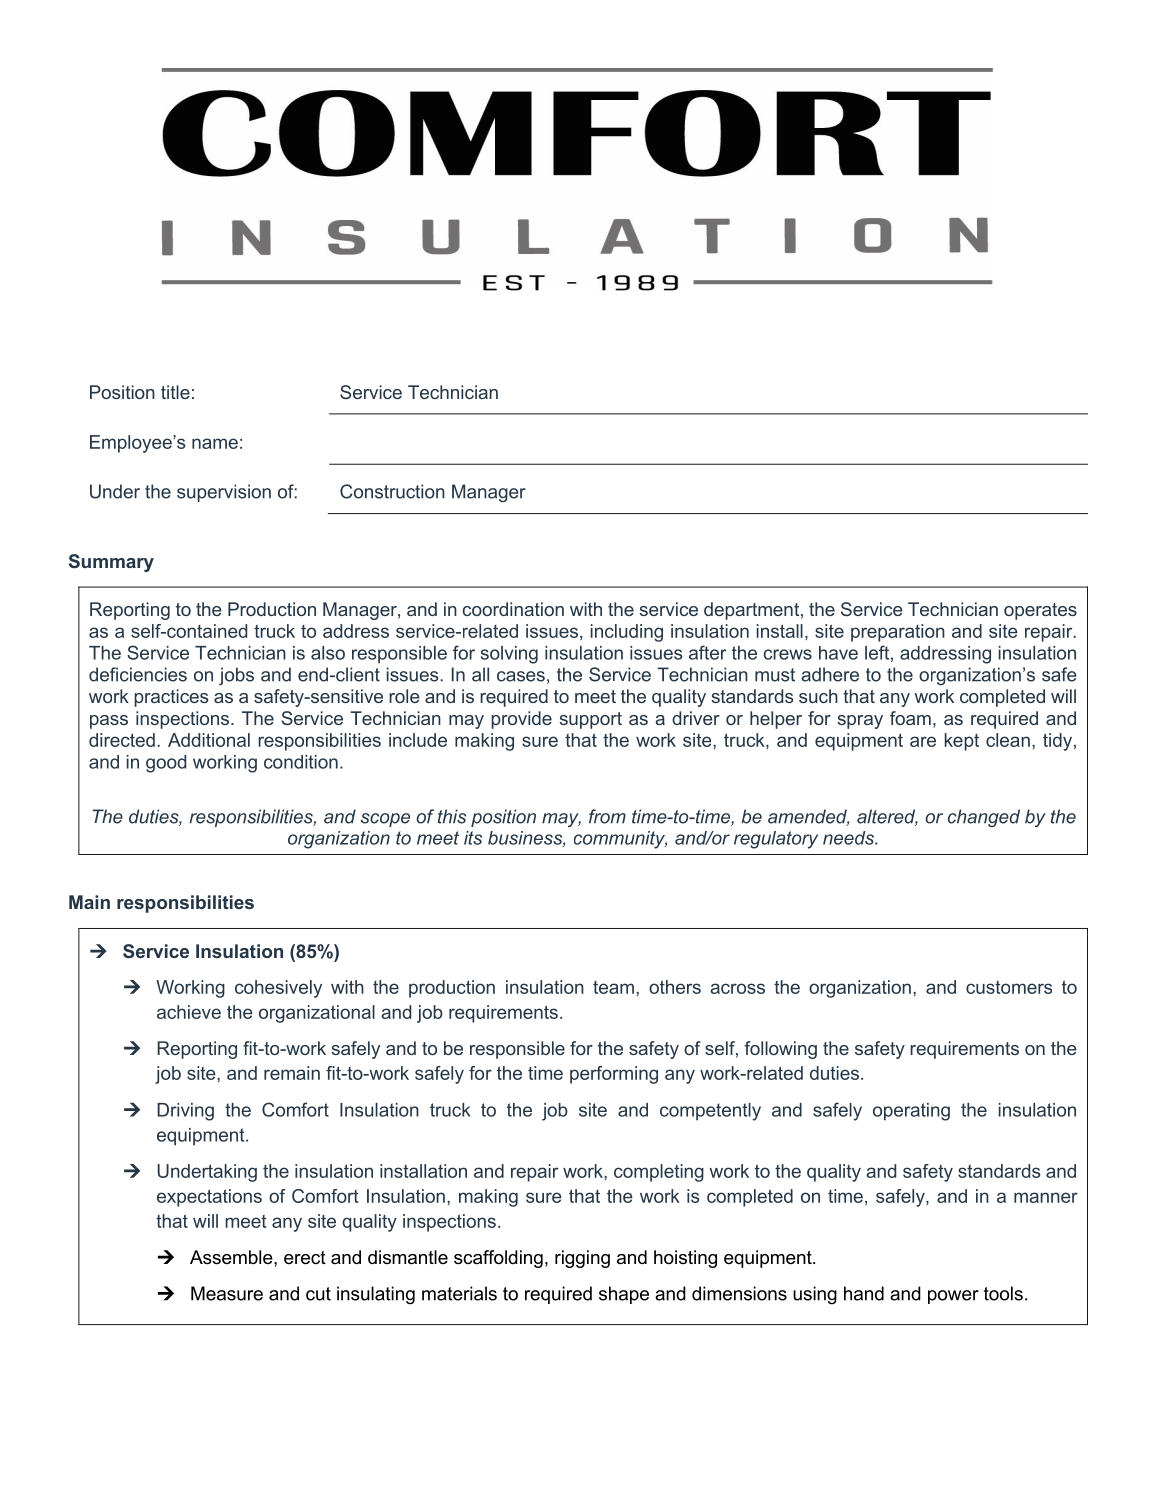 The width and height of the screenshot is (1156, 1496). Describe the element at coordinates (910, 718) in the screenshot. I see `foam` at that location.
